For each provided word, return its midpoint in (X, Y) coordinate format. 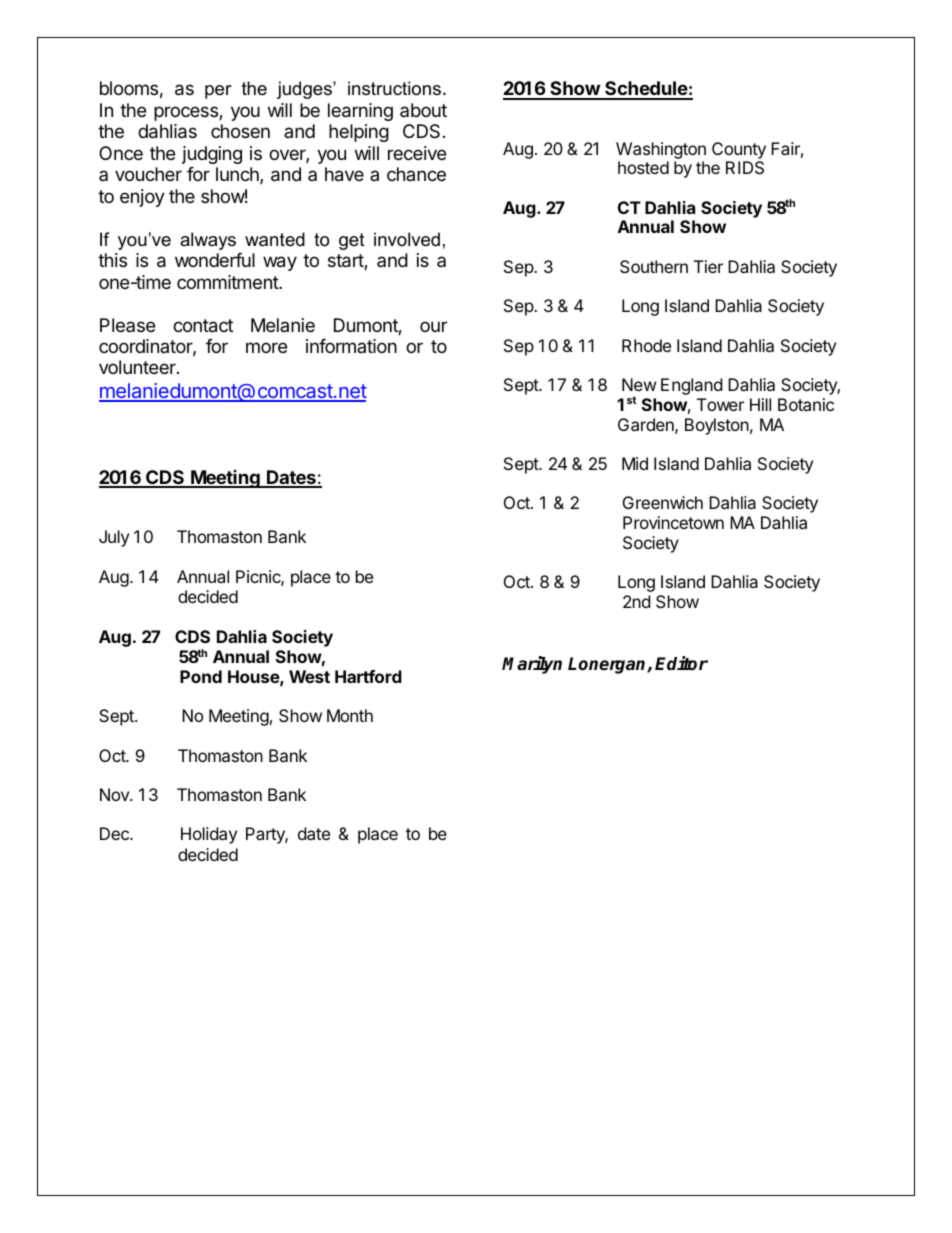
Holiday (209, 835)
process (187, 113)
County (739, 150)
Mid (635, 463)
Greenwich (663, 502)
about (423, 110)
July (114, 538)
